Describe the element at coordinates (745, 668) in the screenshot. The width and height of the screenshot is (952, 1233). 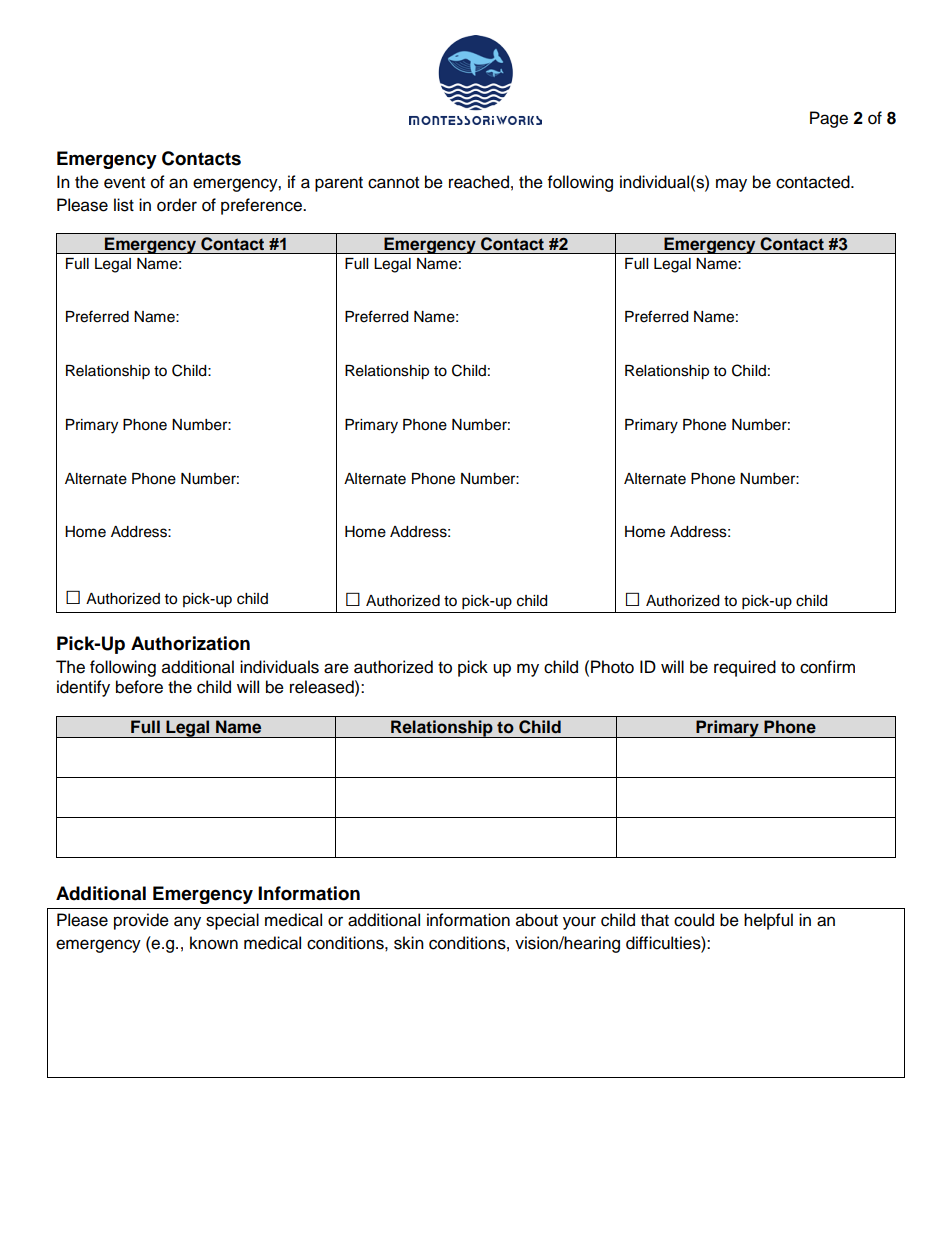
I see `required` at that location.
